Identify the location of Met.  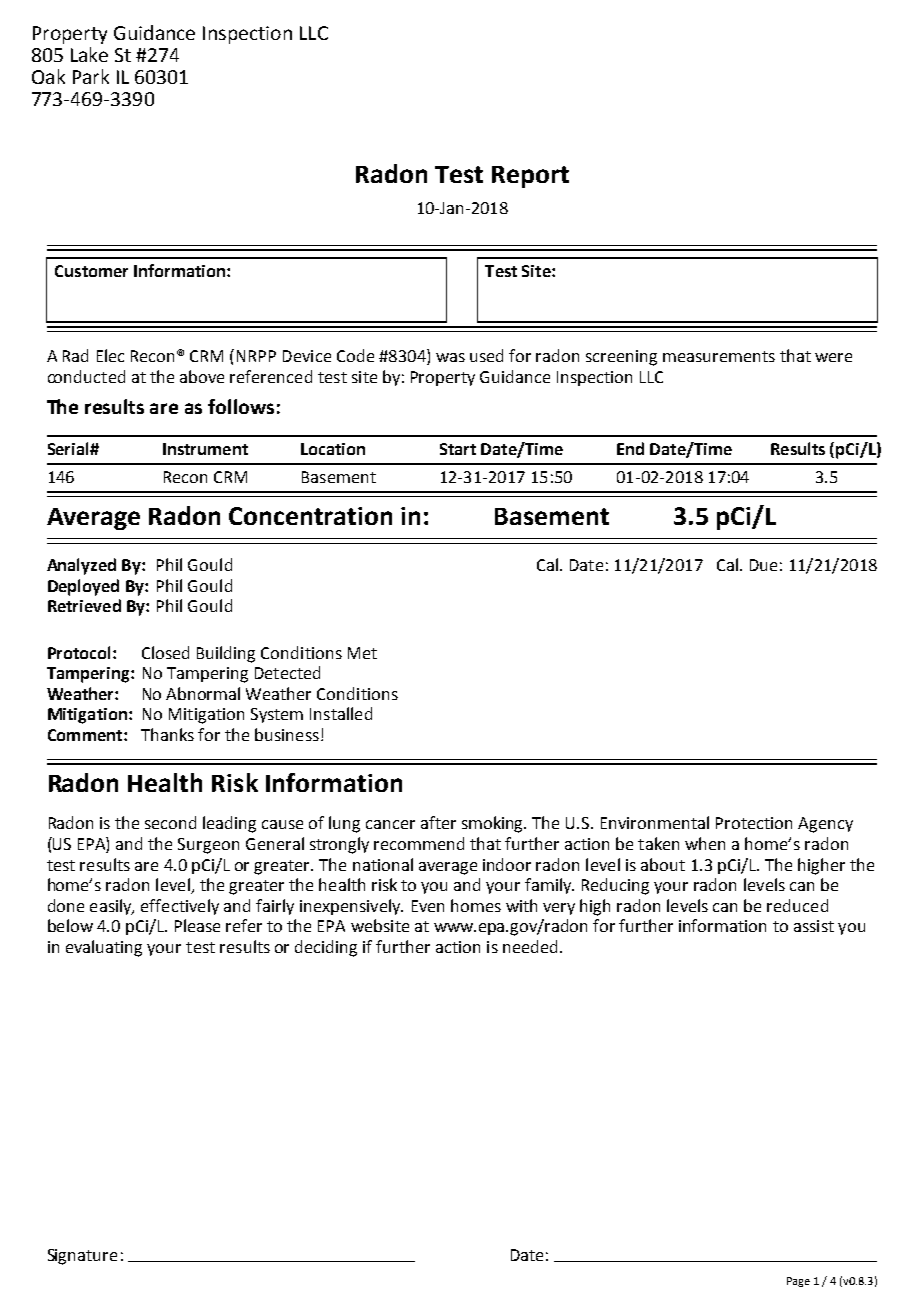
(362, 653).
